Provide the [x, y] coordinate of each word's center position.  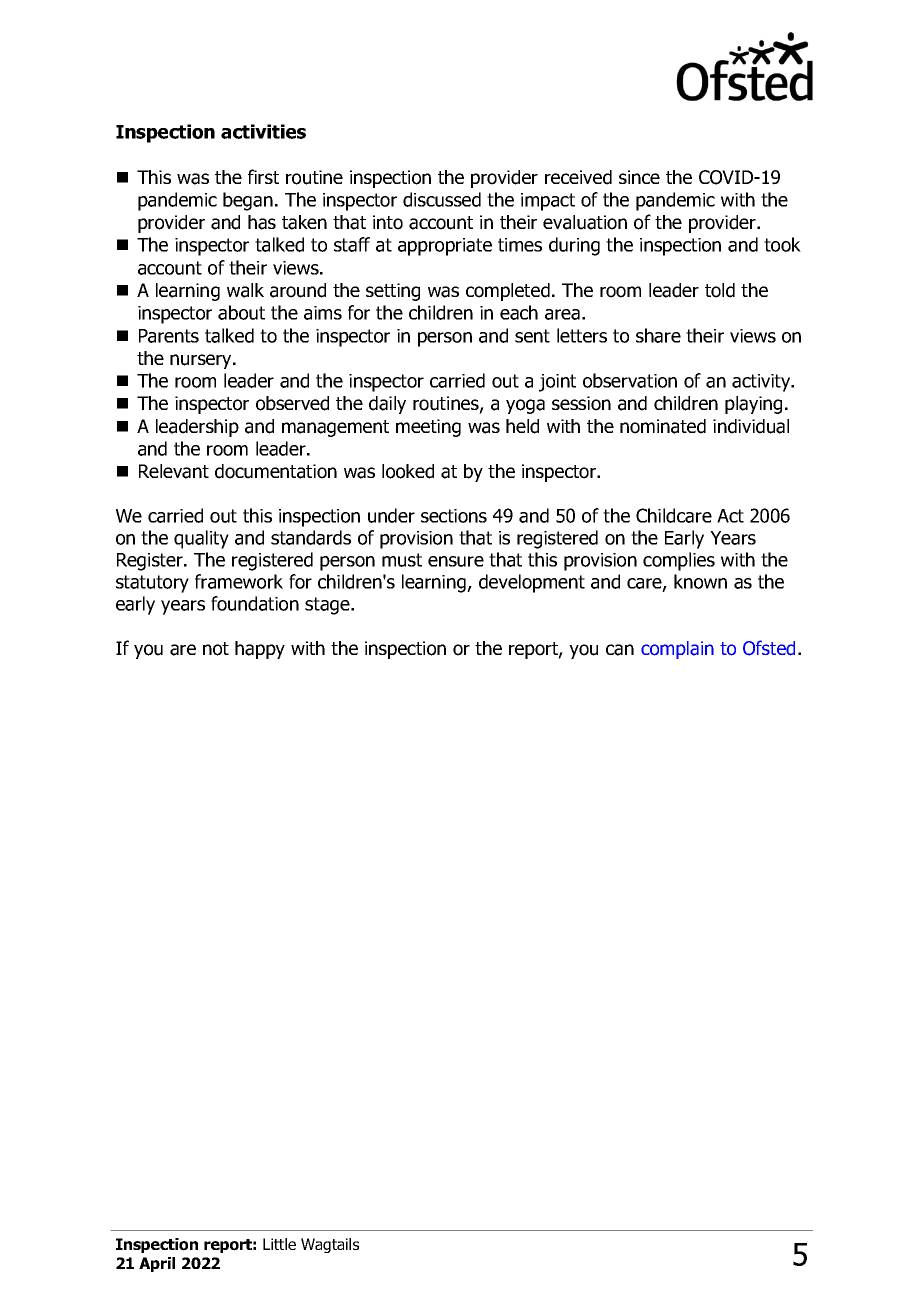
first [263, 176]
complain [677, 650]
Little [279, 1244]
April [157, 1264]
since [639, 177]
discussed [442, 199]
